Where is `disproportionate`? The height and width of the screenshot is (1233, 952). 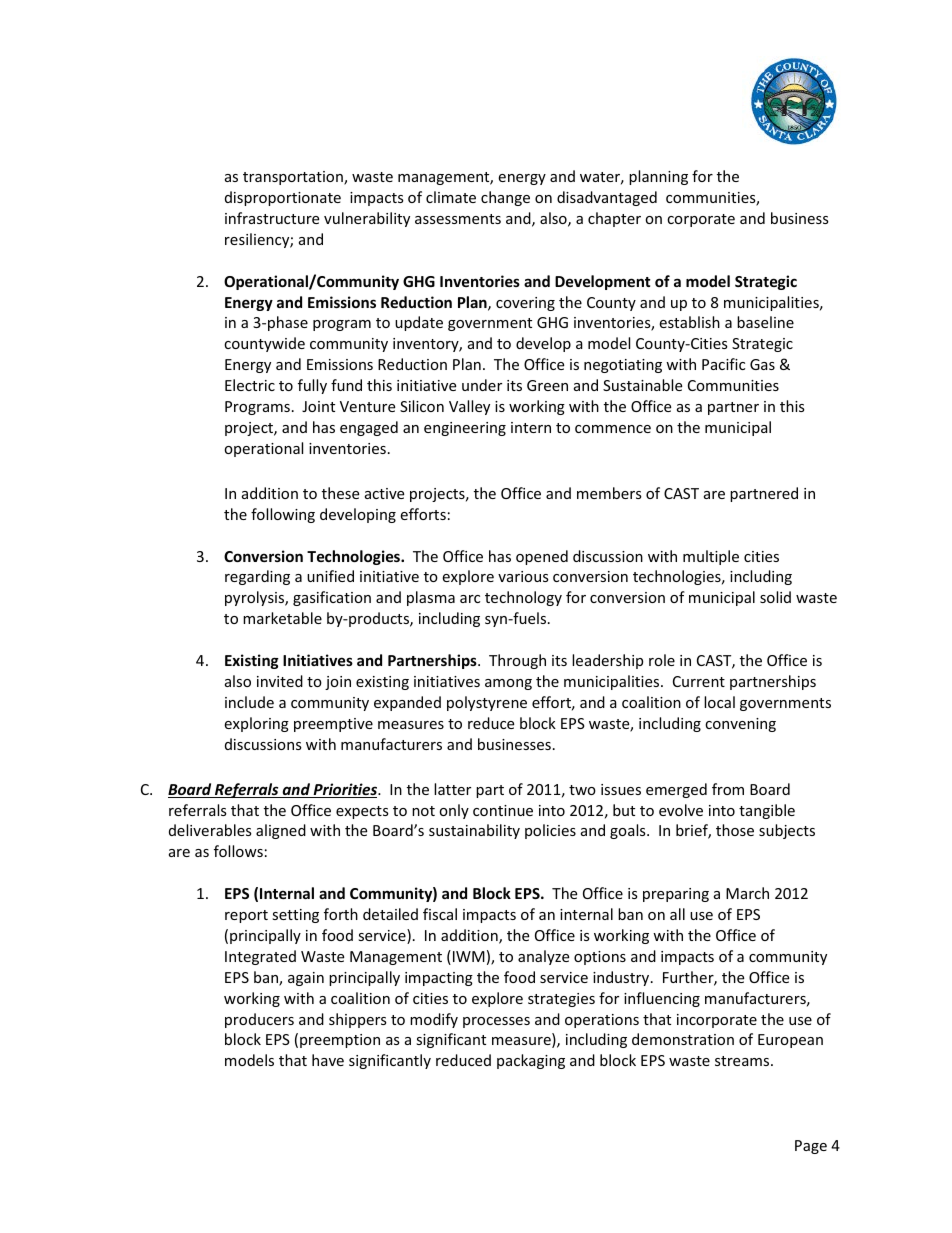 disproportionate is located at coordinates (283, 198).
